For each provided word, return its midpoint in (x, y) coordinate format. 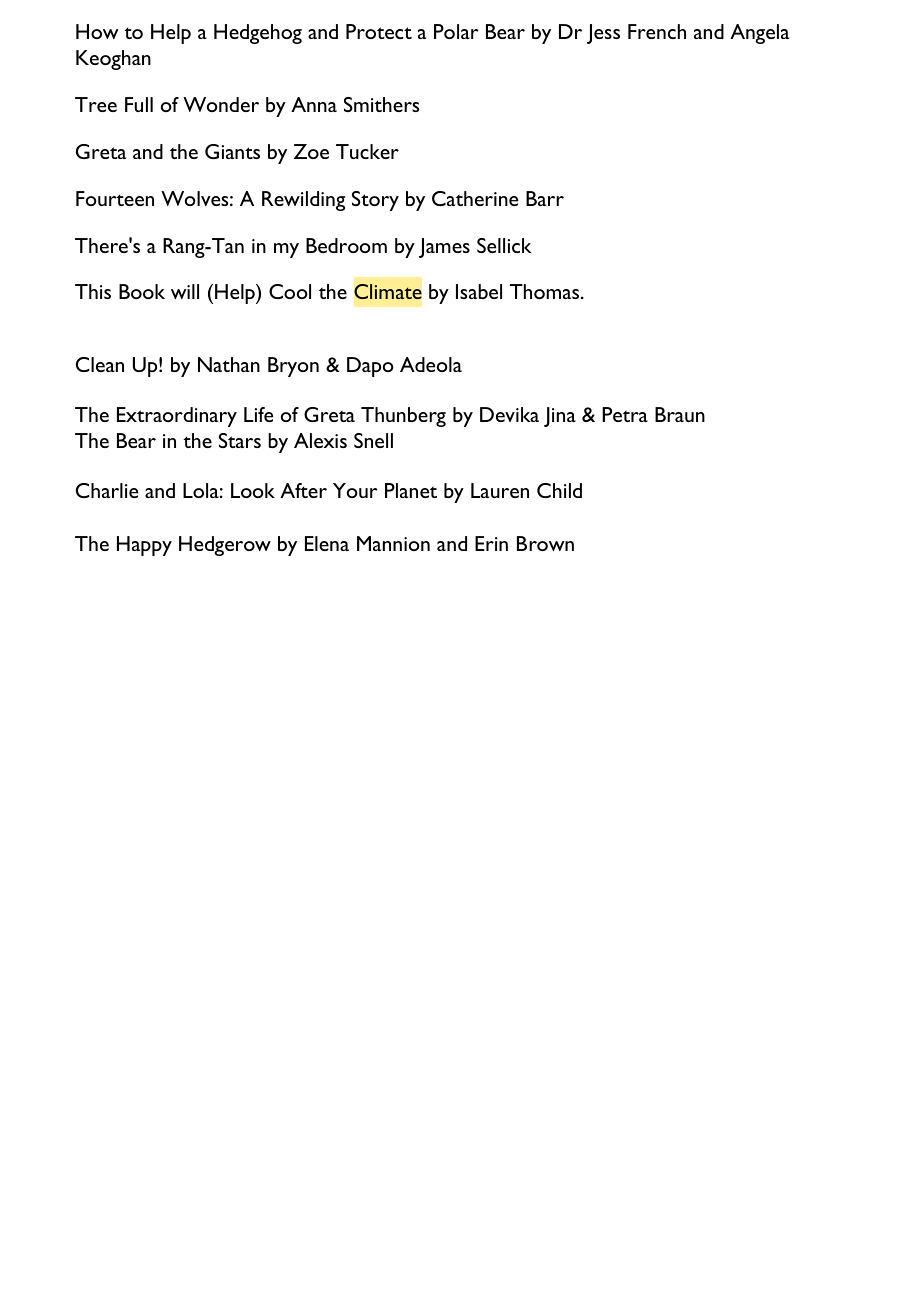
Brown (545, 543)
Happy (144, 546)
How (97, 31)
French (657, 31)
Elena (327, 543)
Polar (456, 31)
